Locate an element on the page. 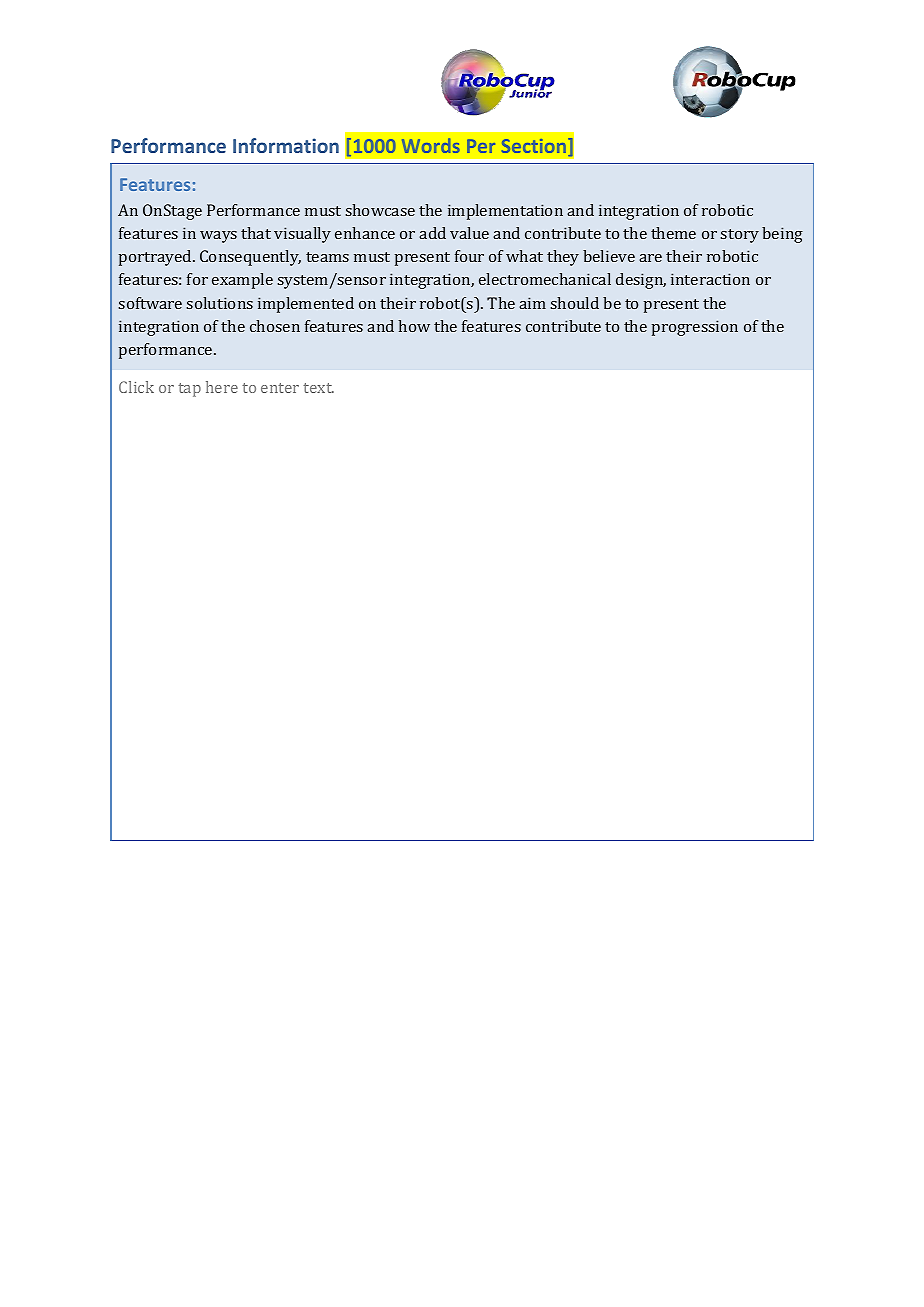 This image has height=1307, width=924. here is located at coordinates (222, 387).
